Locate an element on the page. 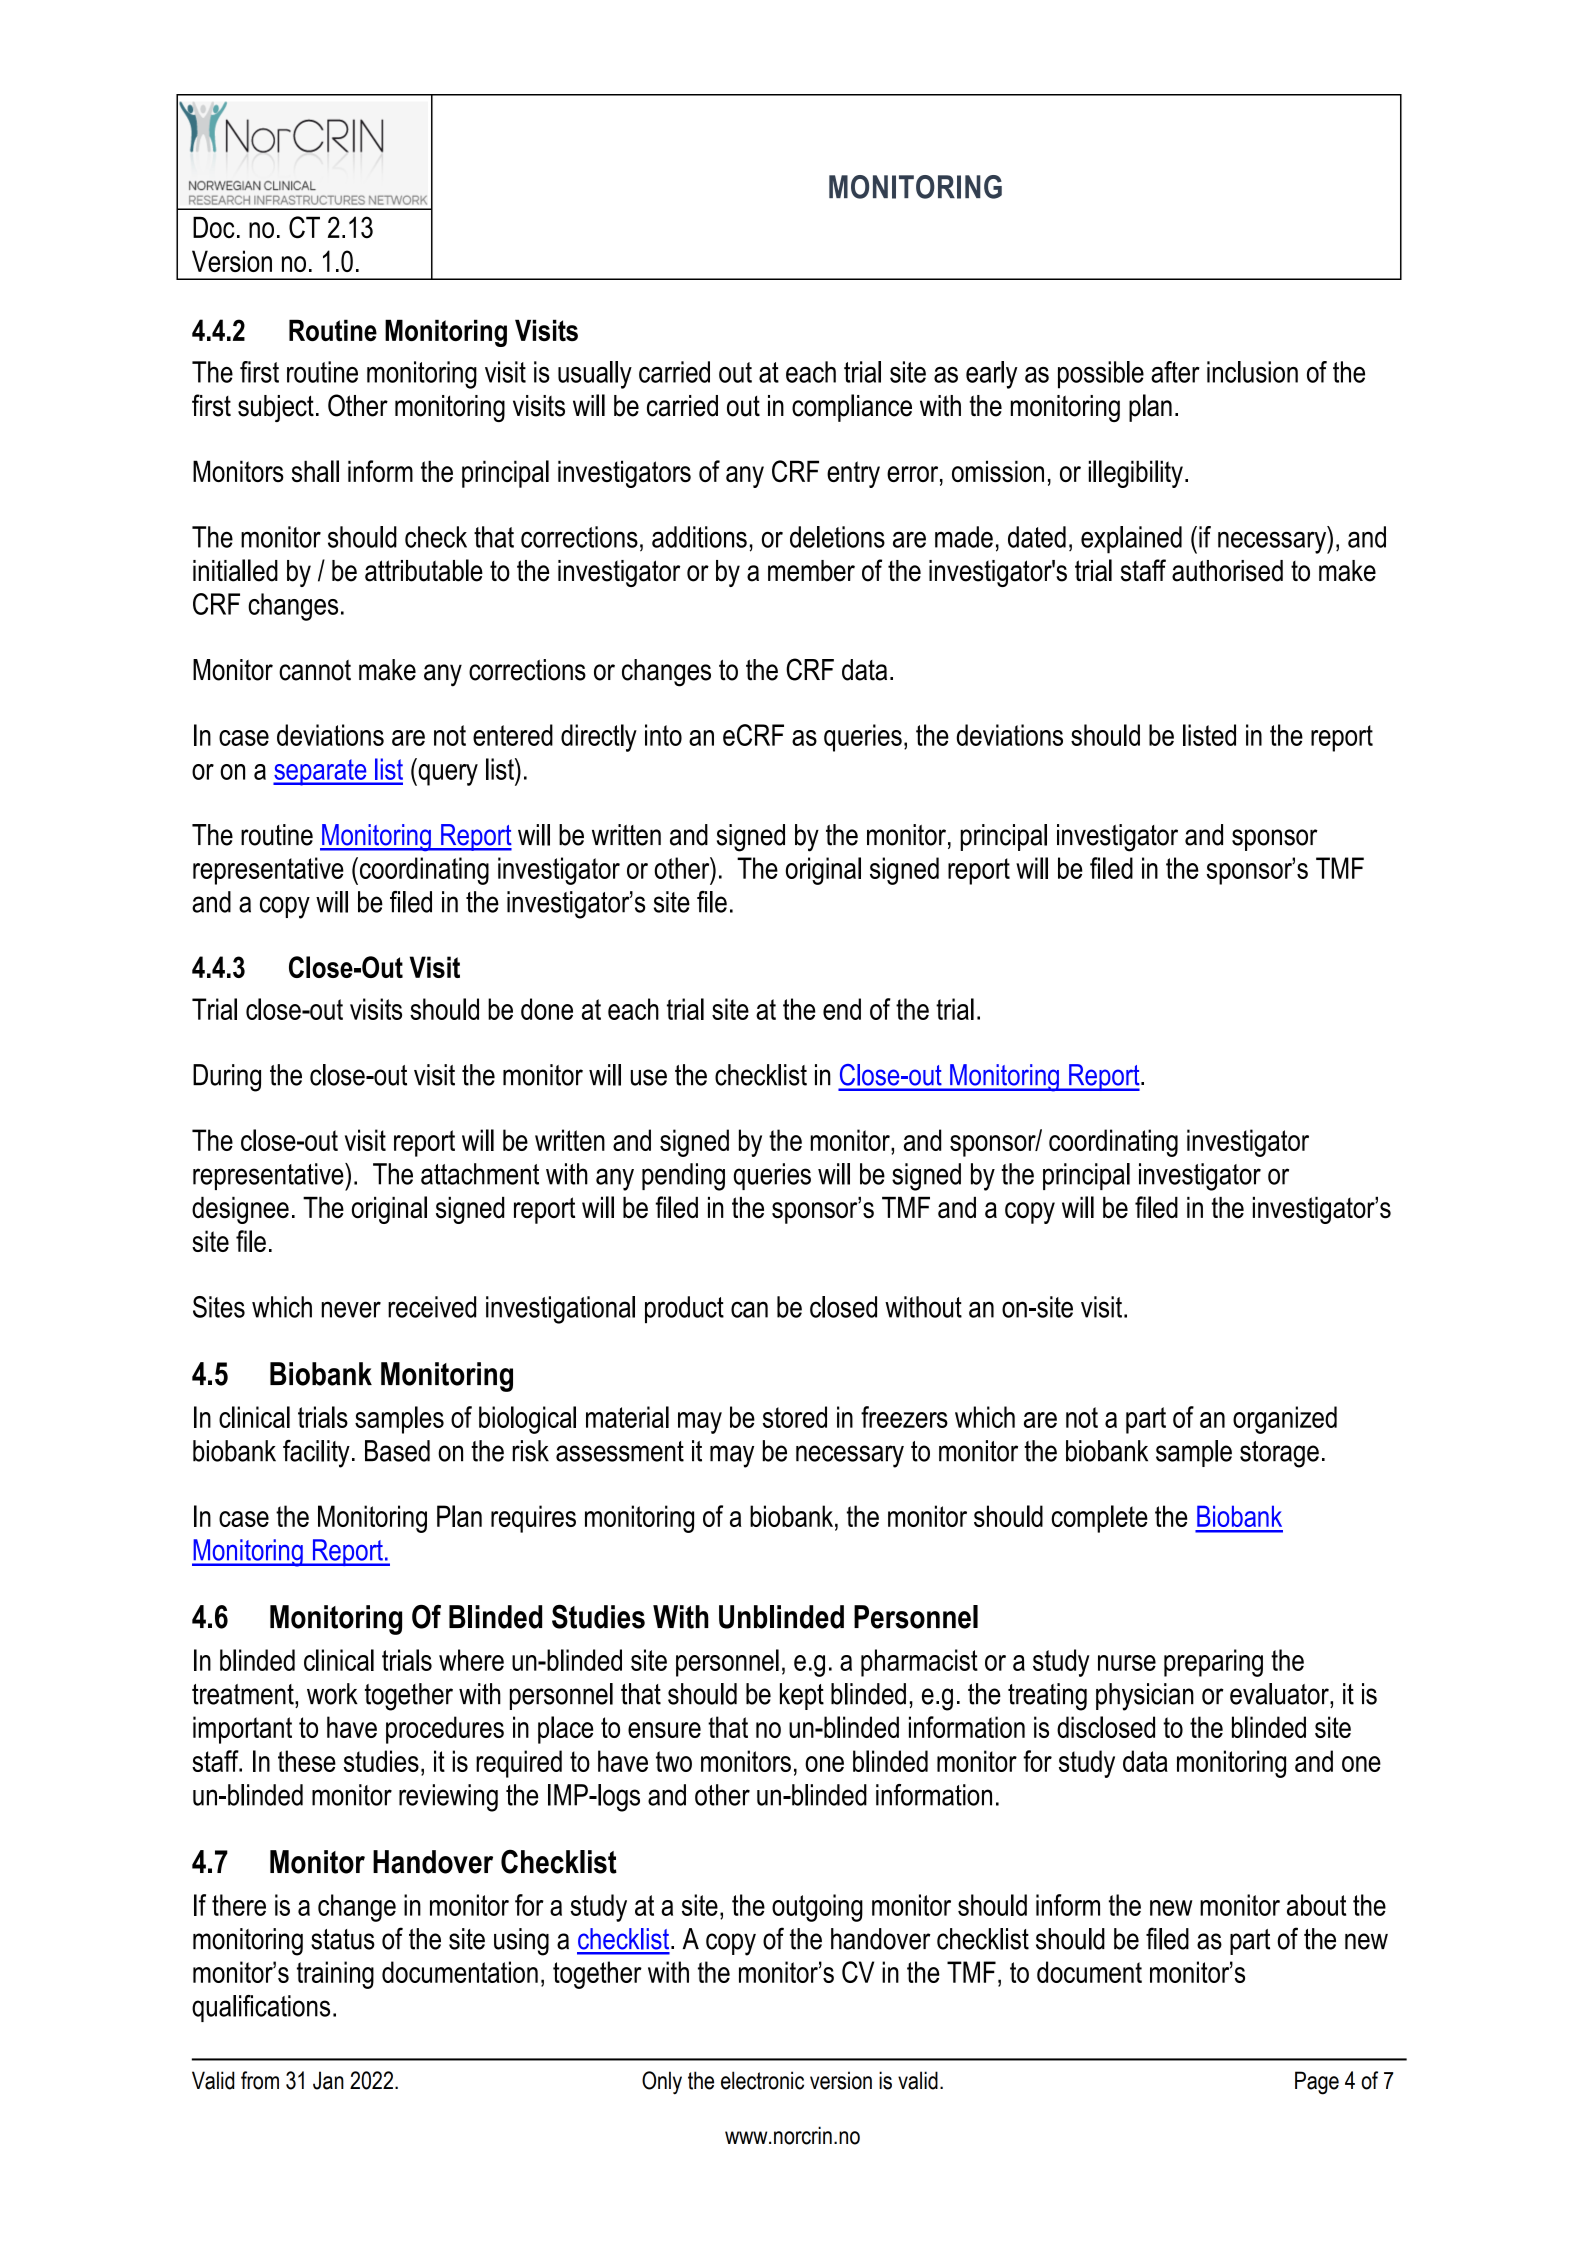  organized is located at coordinates (1285, 1420).
